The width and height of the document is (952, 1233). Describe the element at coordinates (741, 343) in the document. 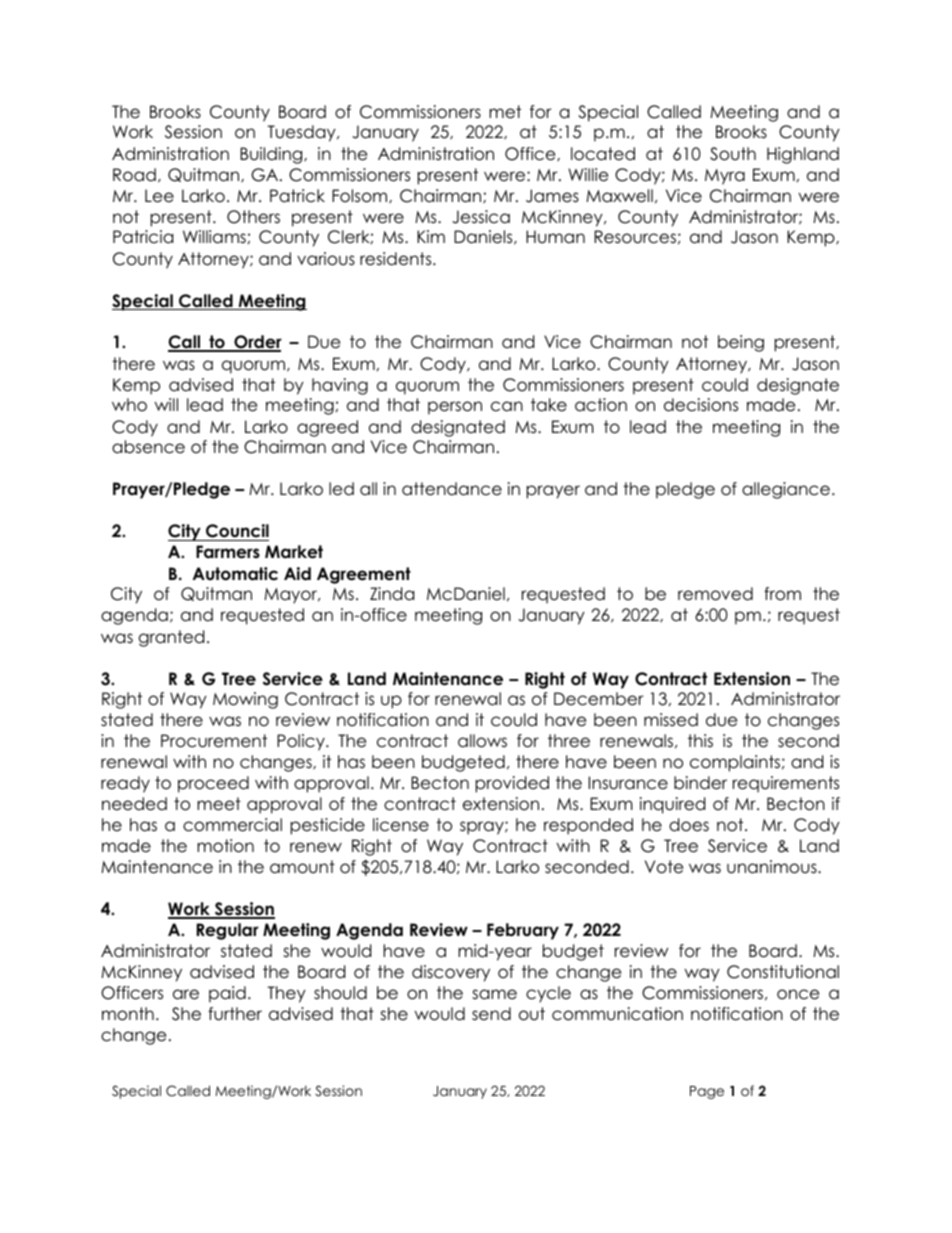

I see `being` at that location.
